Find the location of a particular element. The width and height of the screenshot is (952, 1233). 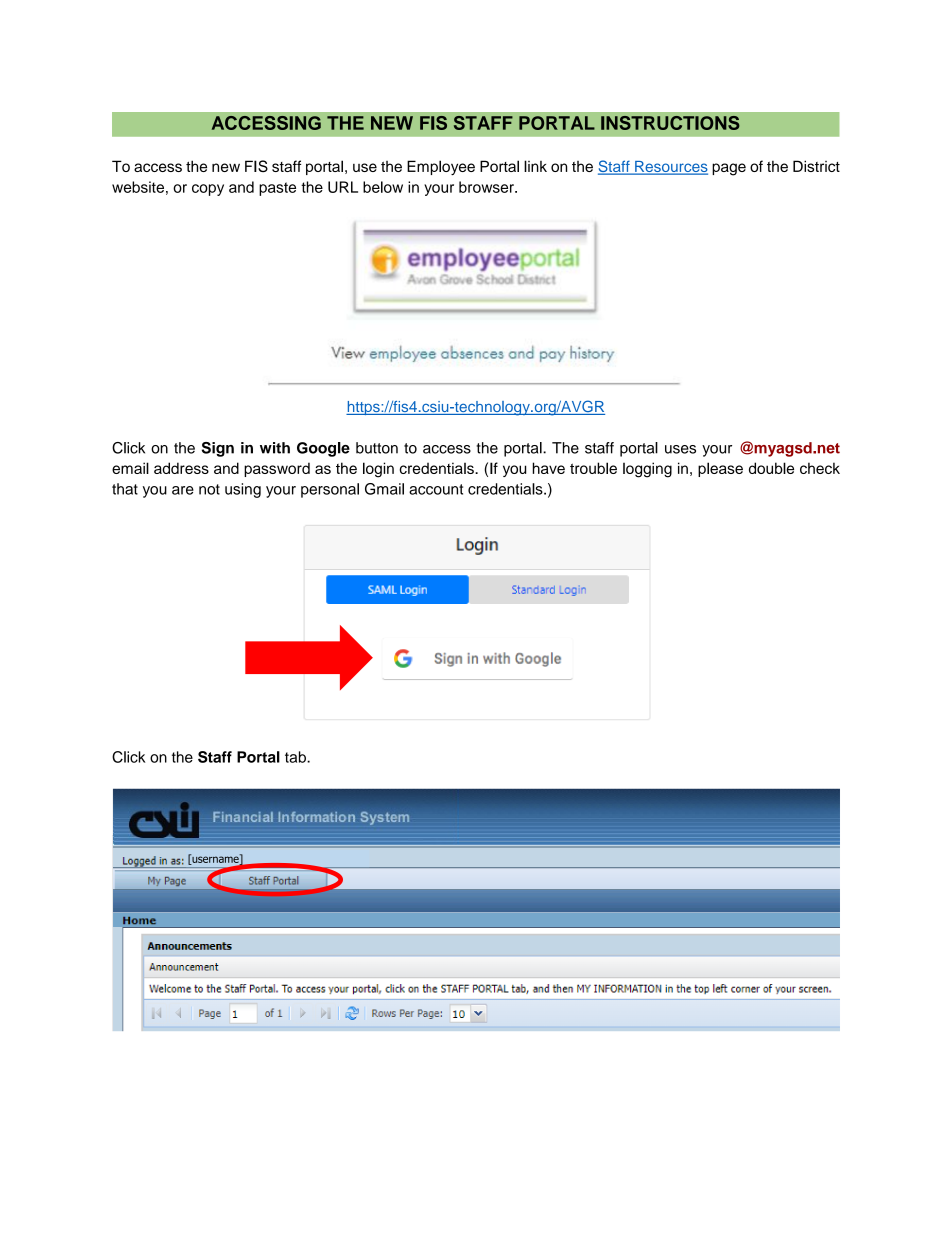

copy is located at coordinates (208, 190).
